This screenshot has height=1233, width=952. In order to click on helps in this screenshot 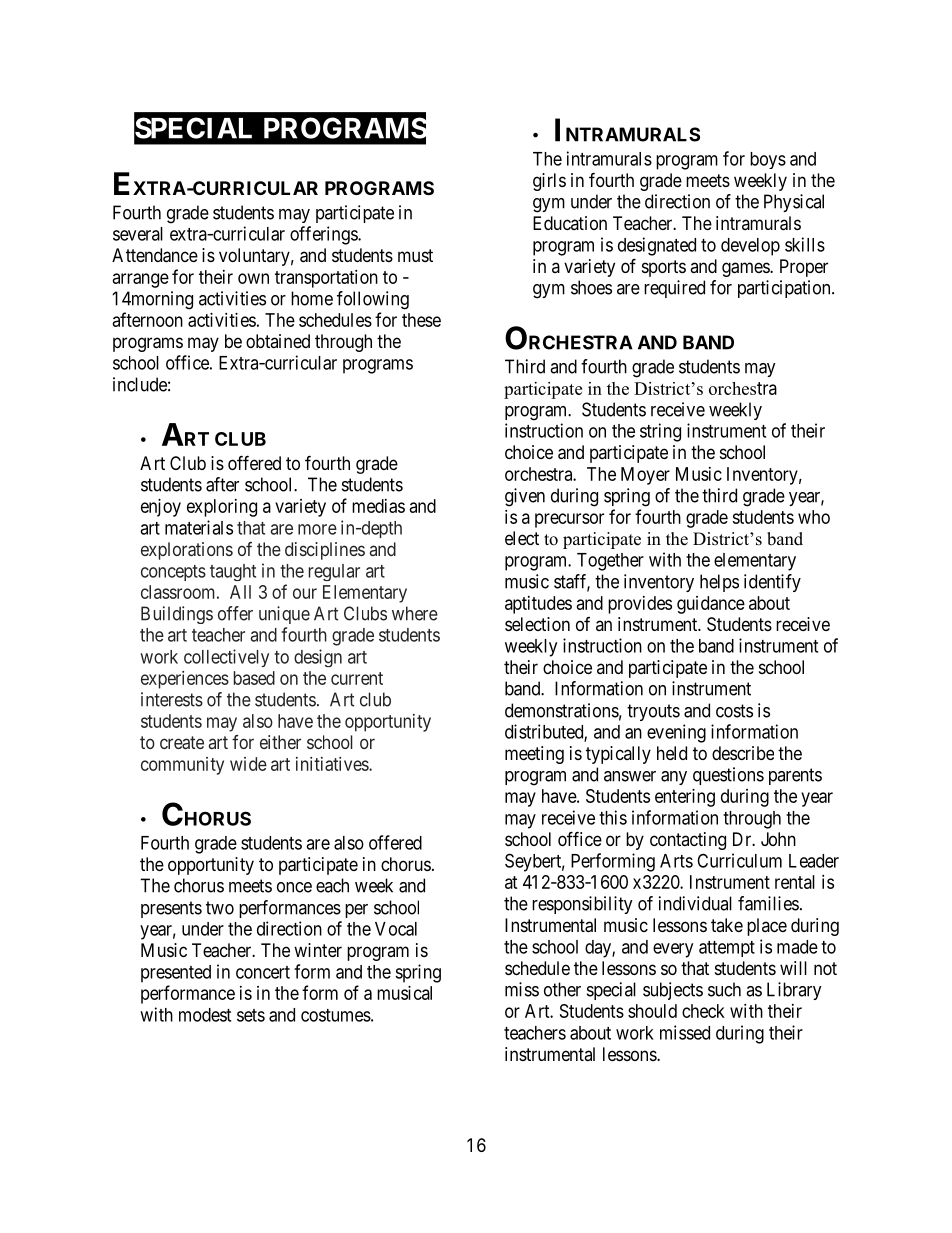, I will do `click(719, 583)`.
